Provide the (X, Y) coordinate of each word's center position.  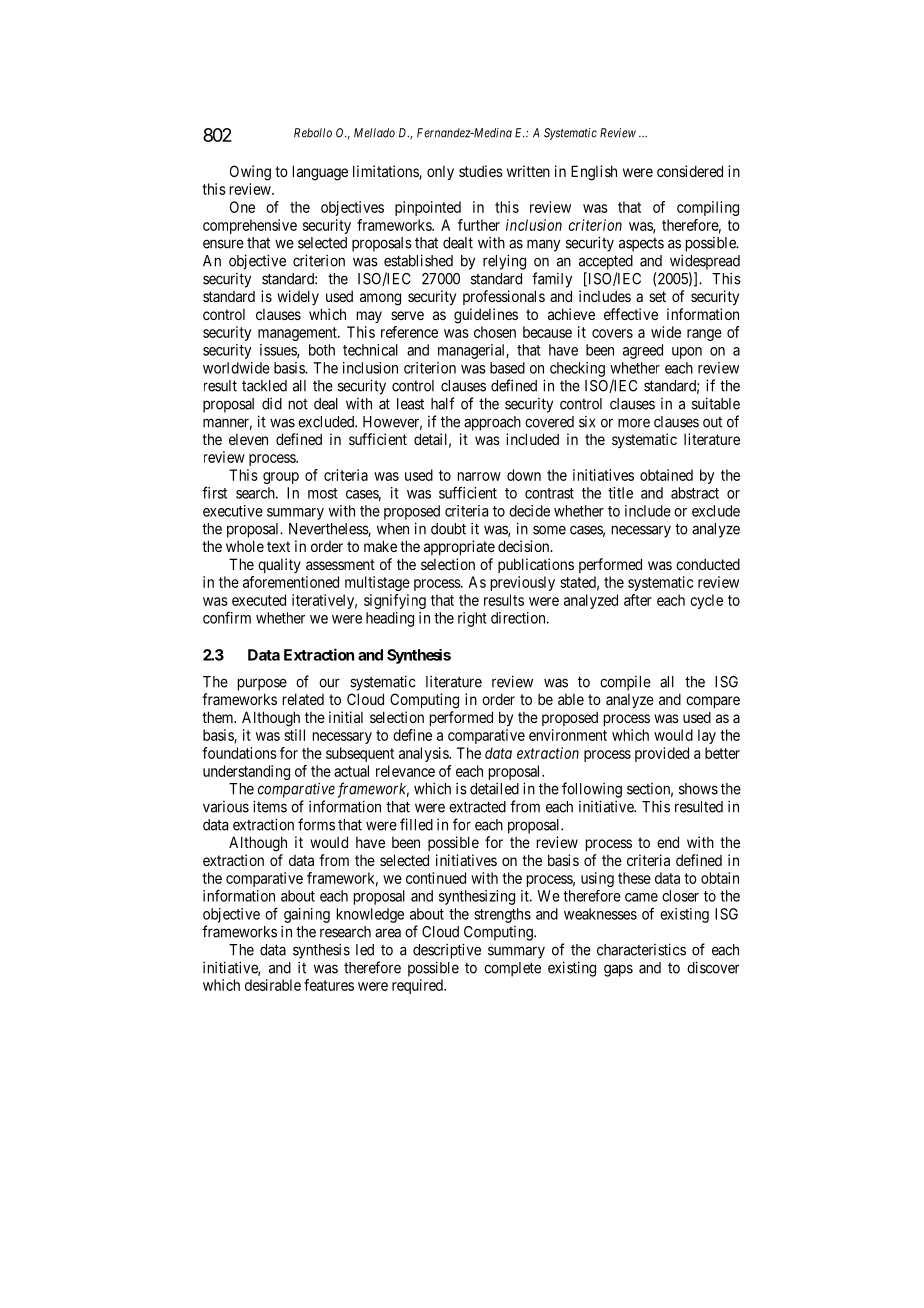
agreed (643, 351)
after (638, 600)
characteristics (641, 949)
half (442, 403)
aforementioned (291, 582)
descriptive (447, 951)
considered (690, 171)
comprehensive (250, 226)
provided (662, 754)
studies (481, 171)
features (329, 985)
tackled (264, 386)
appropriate (459, 547)
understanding (246, 772)
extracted (477, 807)
